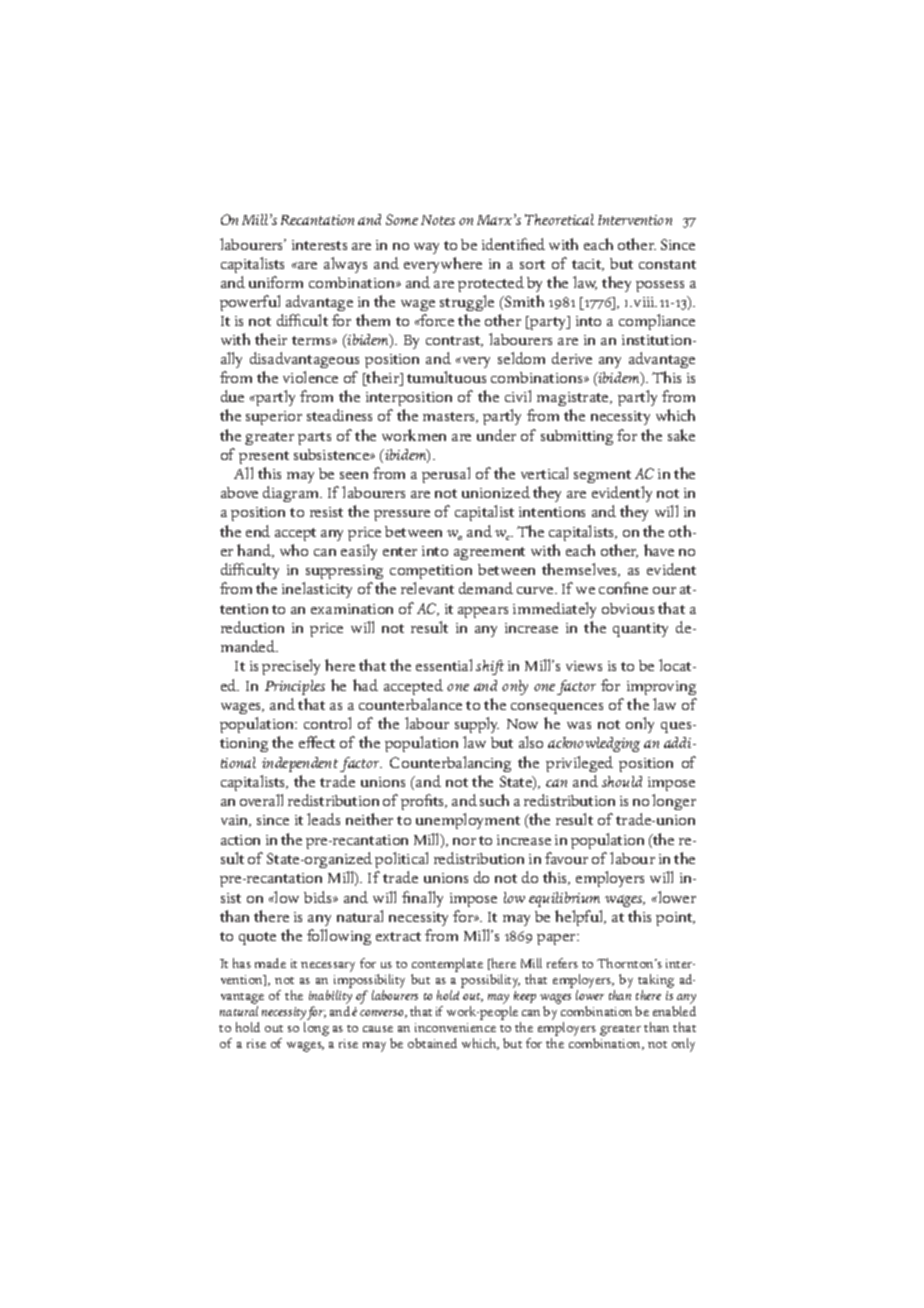  What do you see at coordinates (295, 687) in the image?
I see `Principles` at bounding box center [295, 687].
